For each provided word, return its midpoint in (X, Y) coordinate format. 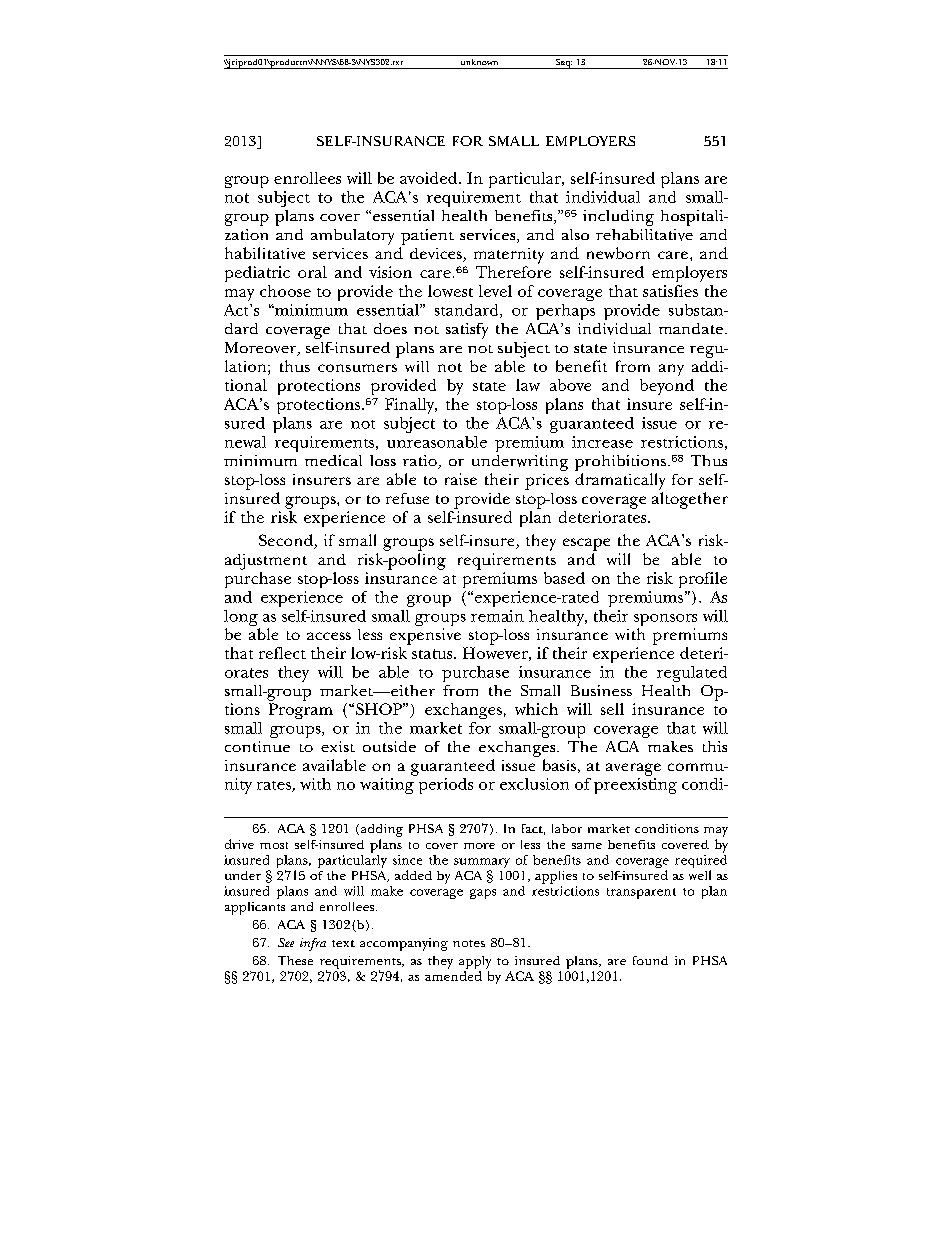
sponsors (665, 621)
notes (469, 943)
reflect (282, 653)
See (286, 942)
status (433, 654)
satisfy (467, 331)
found (650, 960)
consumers (357, 368)
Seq (563, 64)
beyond (667, 387)
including (618, 218)
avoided (430, 178)
